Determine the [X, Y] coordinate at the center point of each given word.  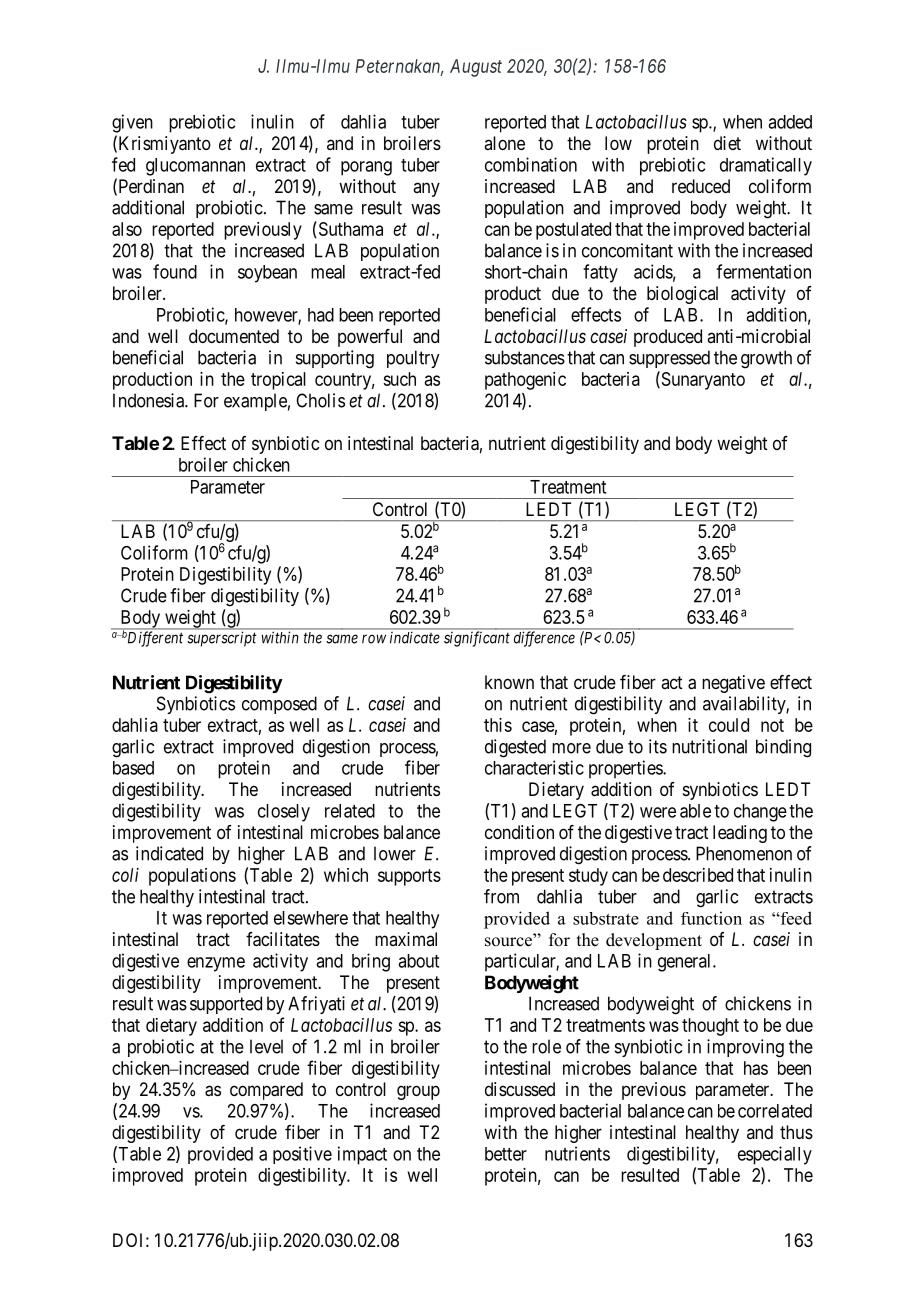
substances [525, 357]
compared [266, 1091]
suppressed [669, 359]
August [476, 68]
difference [544, 639]
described [698, 875]
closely [284, 813]
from [501, 896]
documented [234, 336]
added [790, 122]
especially [775, 1155]
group [418, 1092]
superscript [222, 639]
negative [733, 684]
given [132, 123]
